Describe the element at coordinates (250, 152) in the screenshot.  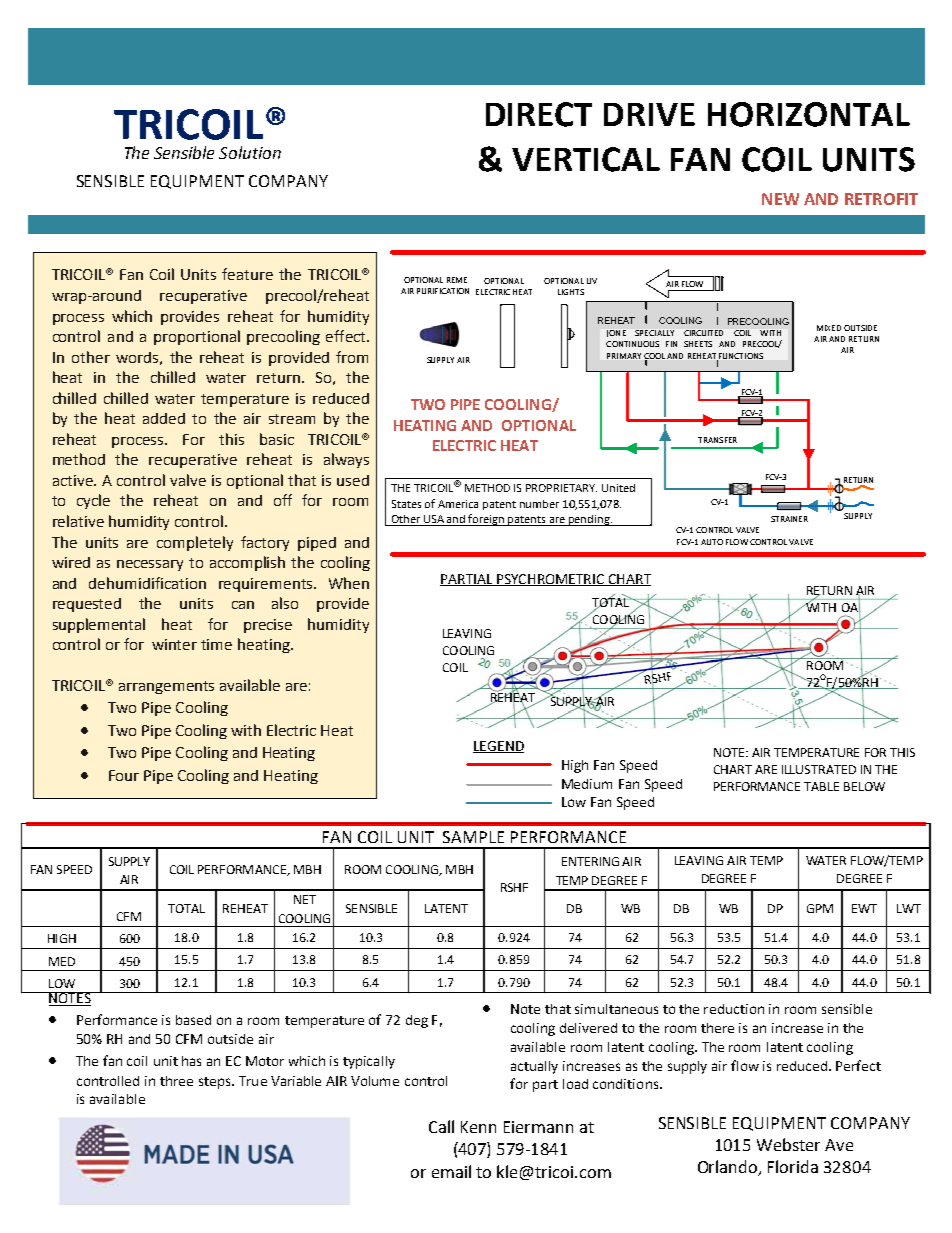
I see `Solution` at that location.
